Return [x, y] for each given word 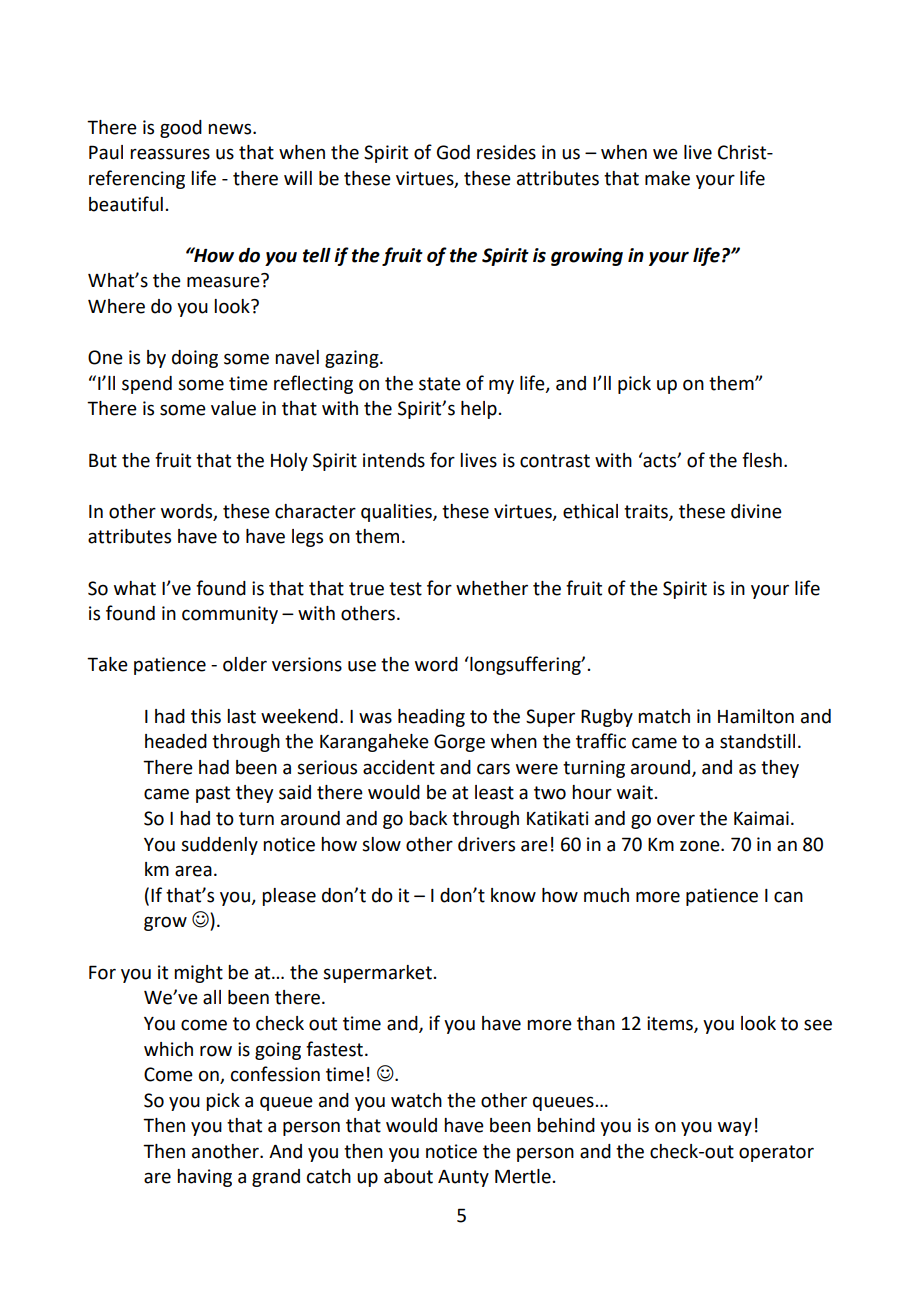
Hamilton [756, 716]
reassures [170, 154]
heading [431, 718]
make [667, 178]
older [245, 664]
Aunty [463, 1178]
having [204, 1178]
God [453, 152]
